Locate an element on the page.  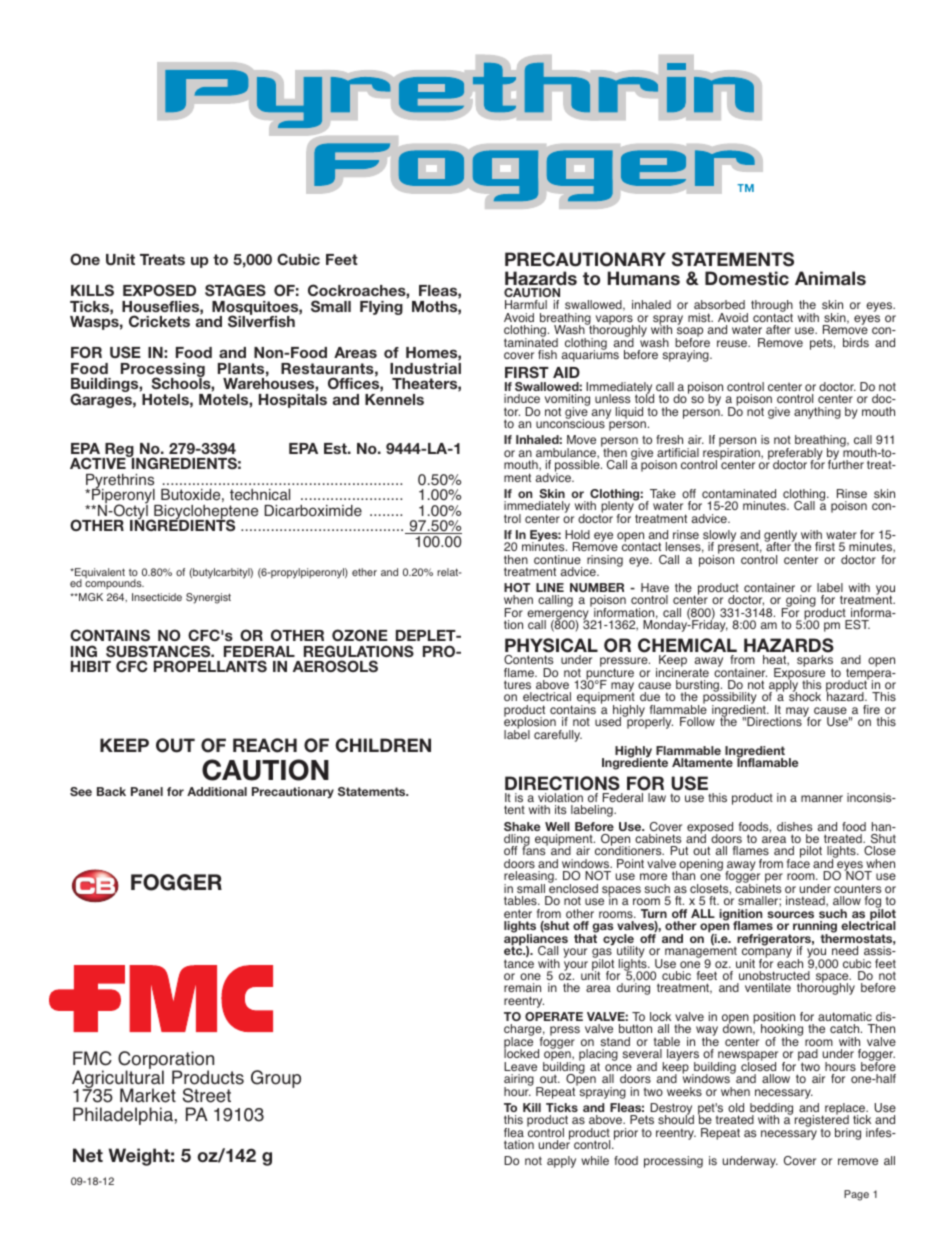
STAGES is located at coordinates (235, 290).
